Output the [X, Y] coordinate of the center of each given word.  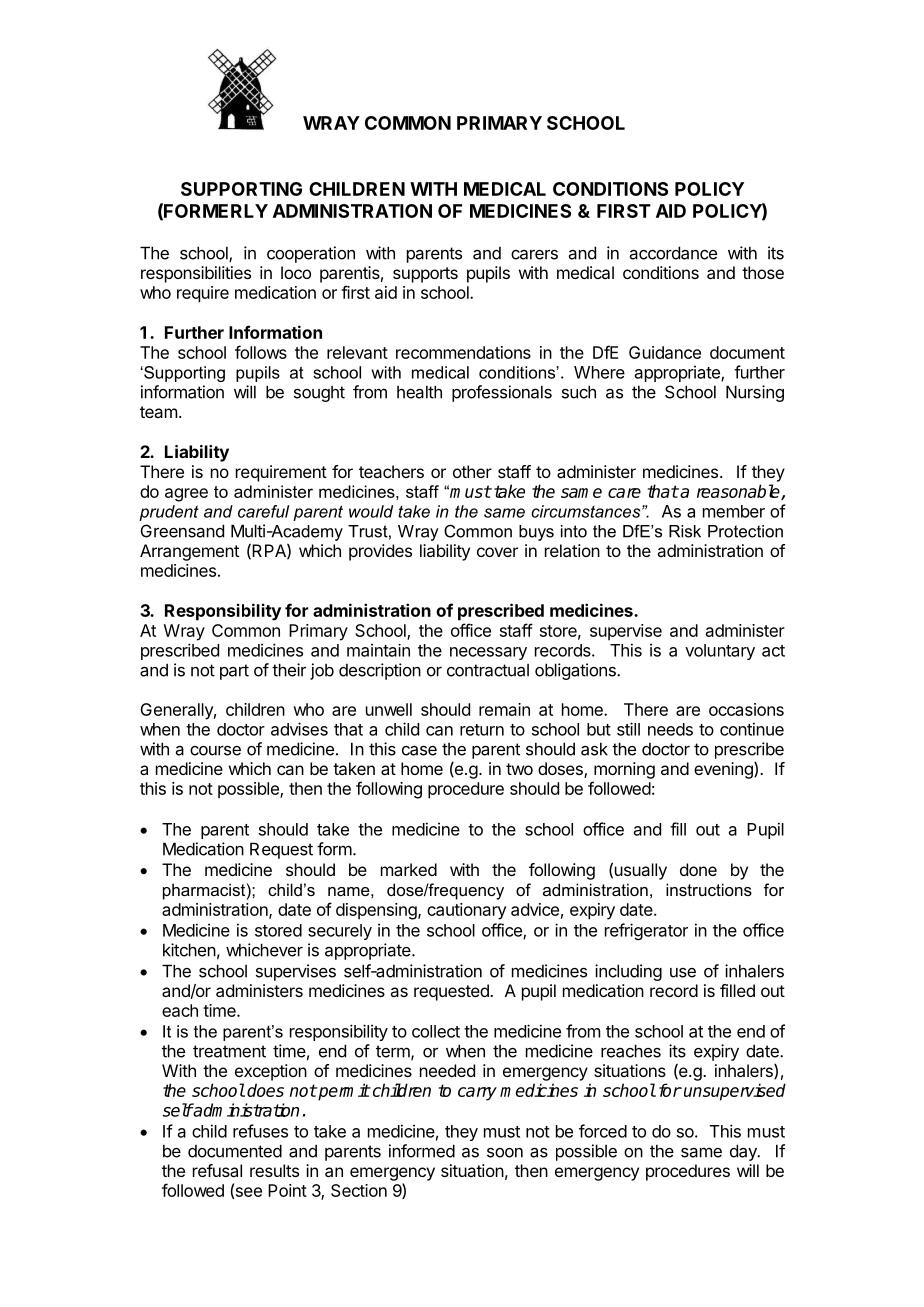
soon [505, 1153]
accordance [673, 253]
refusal [217, 1170]
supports [425, 275]
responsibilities [196, 274]
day [744, 1152]
